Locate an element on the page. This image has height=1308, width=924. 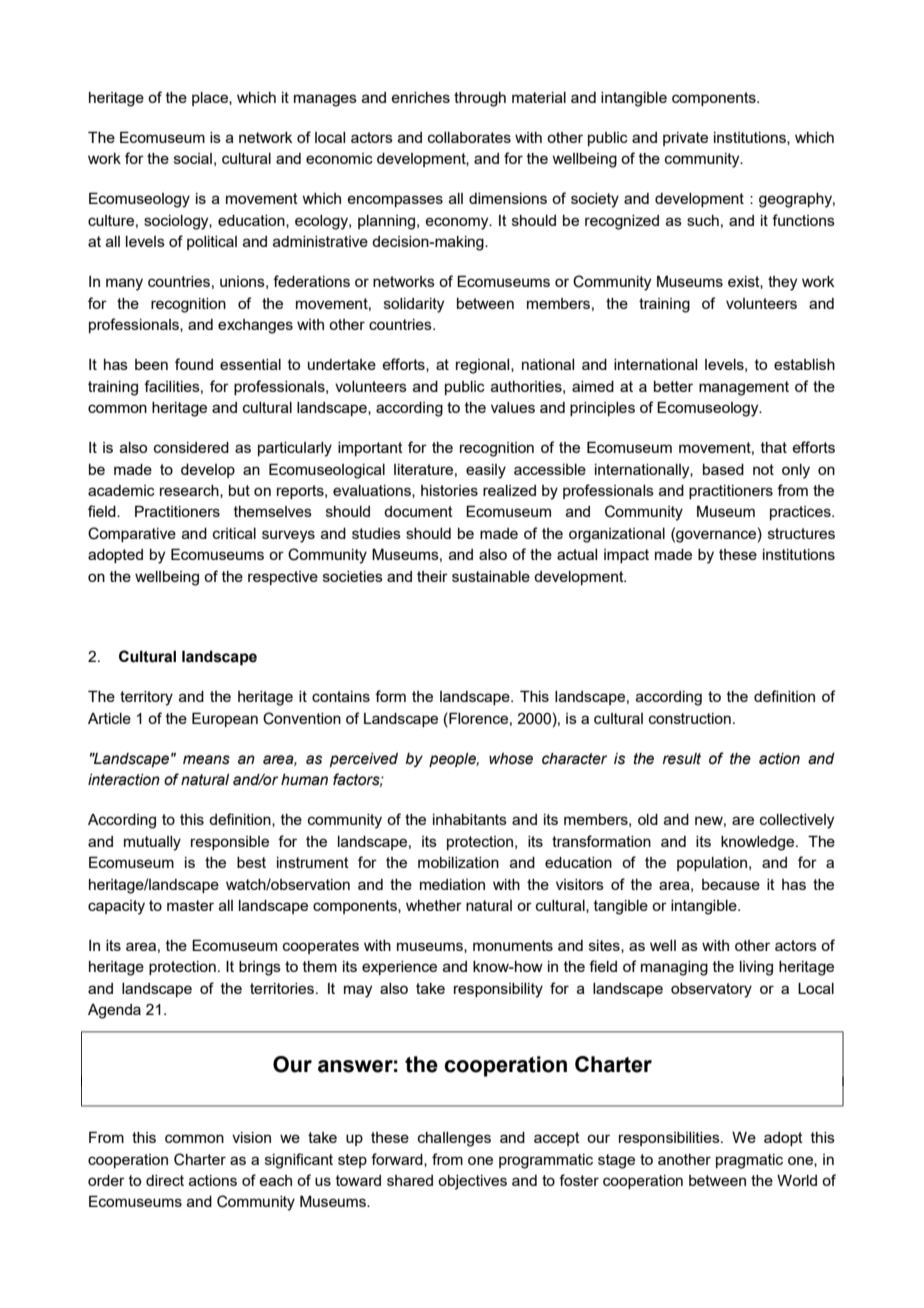
management is located at coordinates (744, 388).
